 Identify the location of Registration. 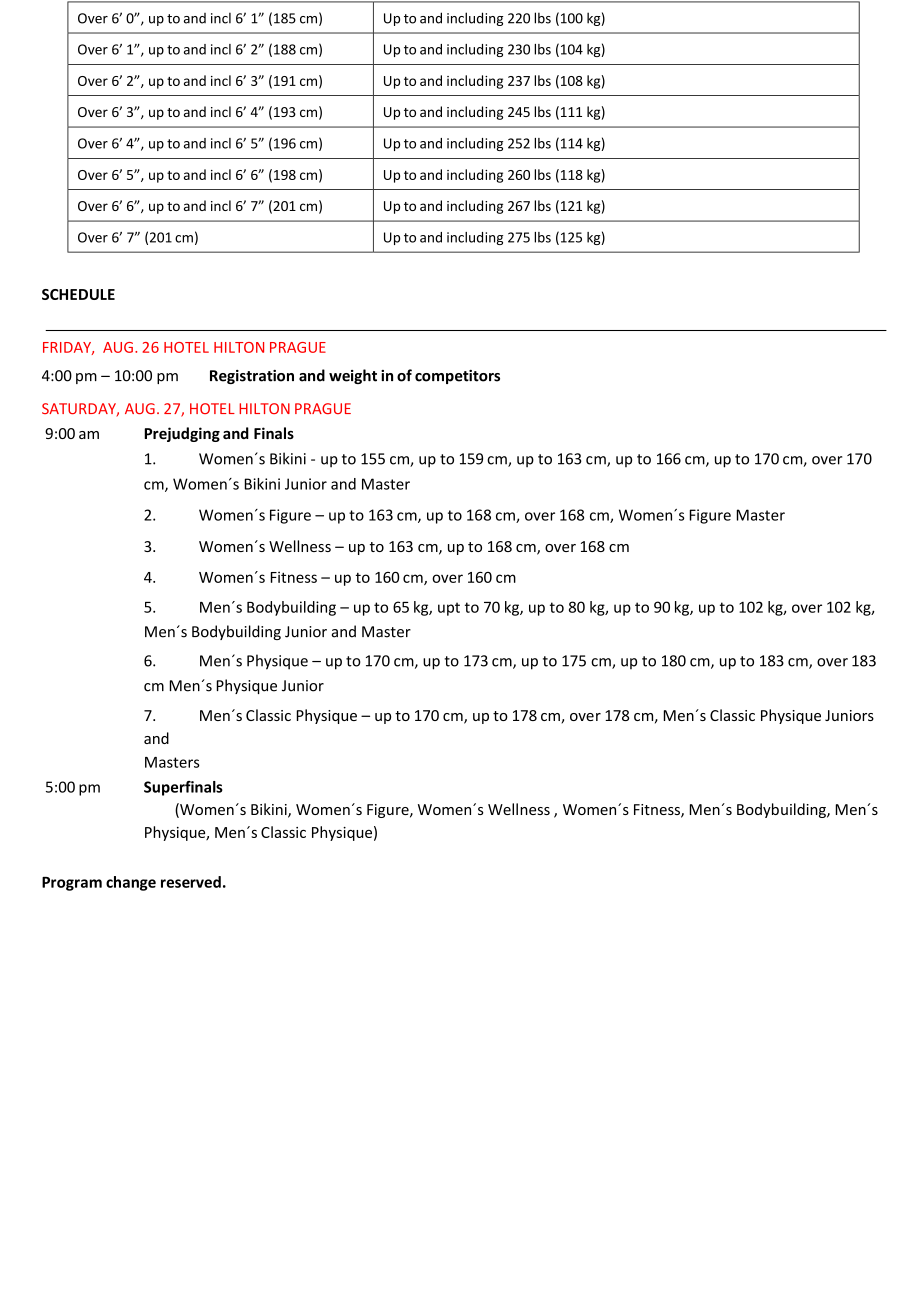
(252, 377).
